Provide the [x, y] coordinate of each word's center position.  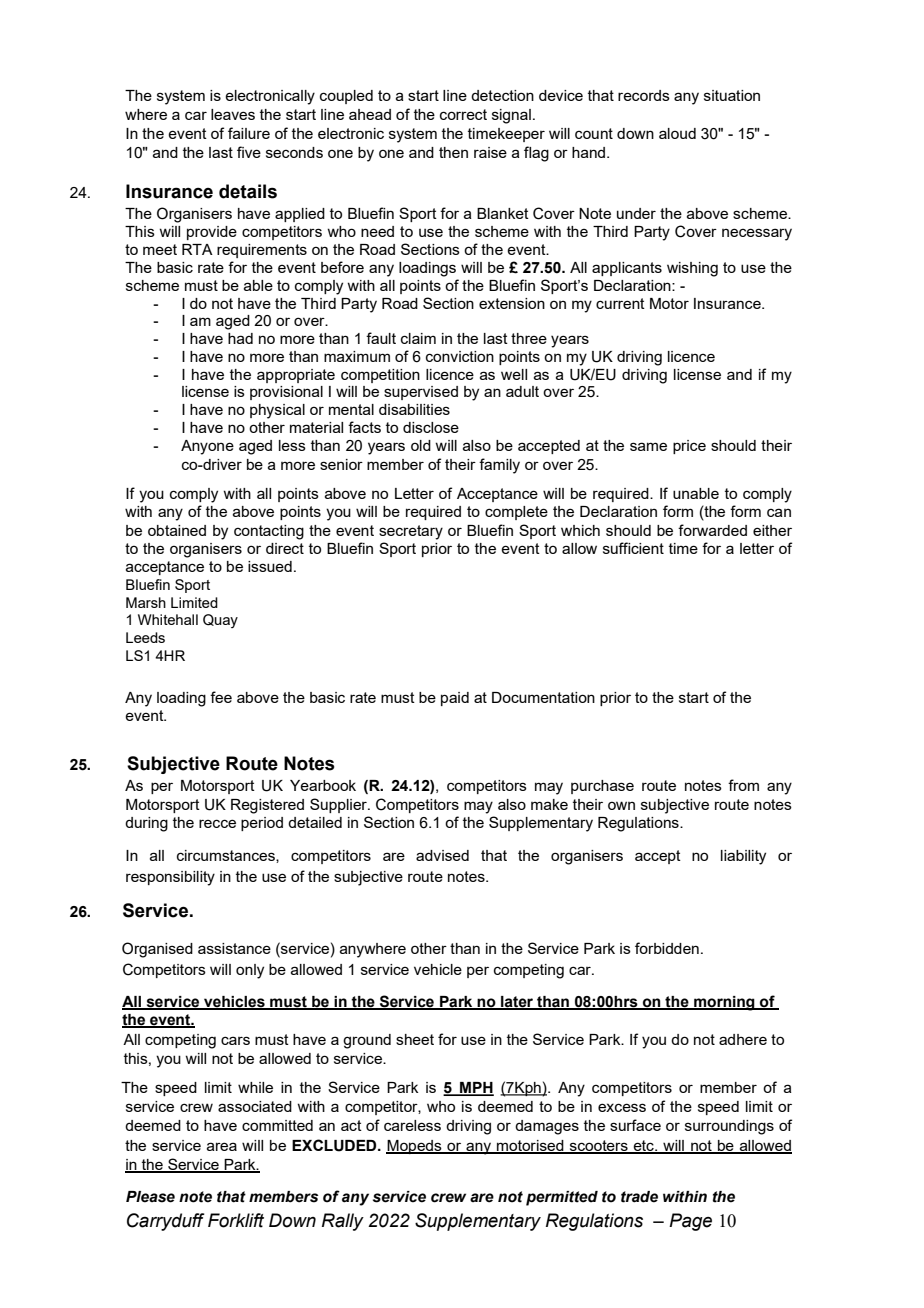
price [689, 447]
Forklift [236, 1220]
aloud [677, 133]
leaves [233, 114]
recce [217, 823]
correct [463, 114]
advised [442, 855]
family [499, 466]
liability [743, 857]
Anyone [207, 447]
